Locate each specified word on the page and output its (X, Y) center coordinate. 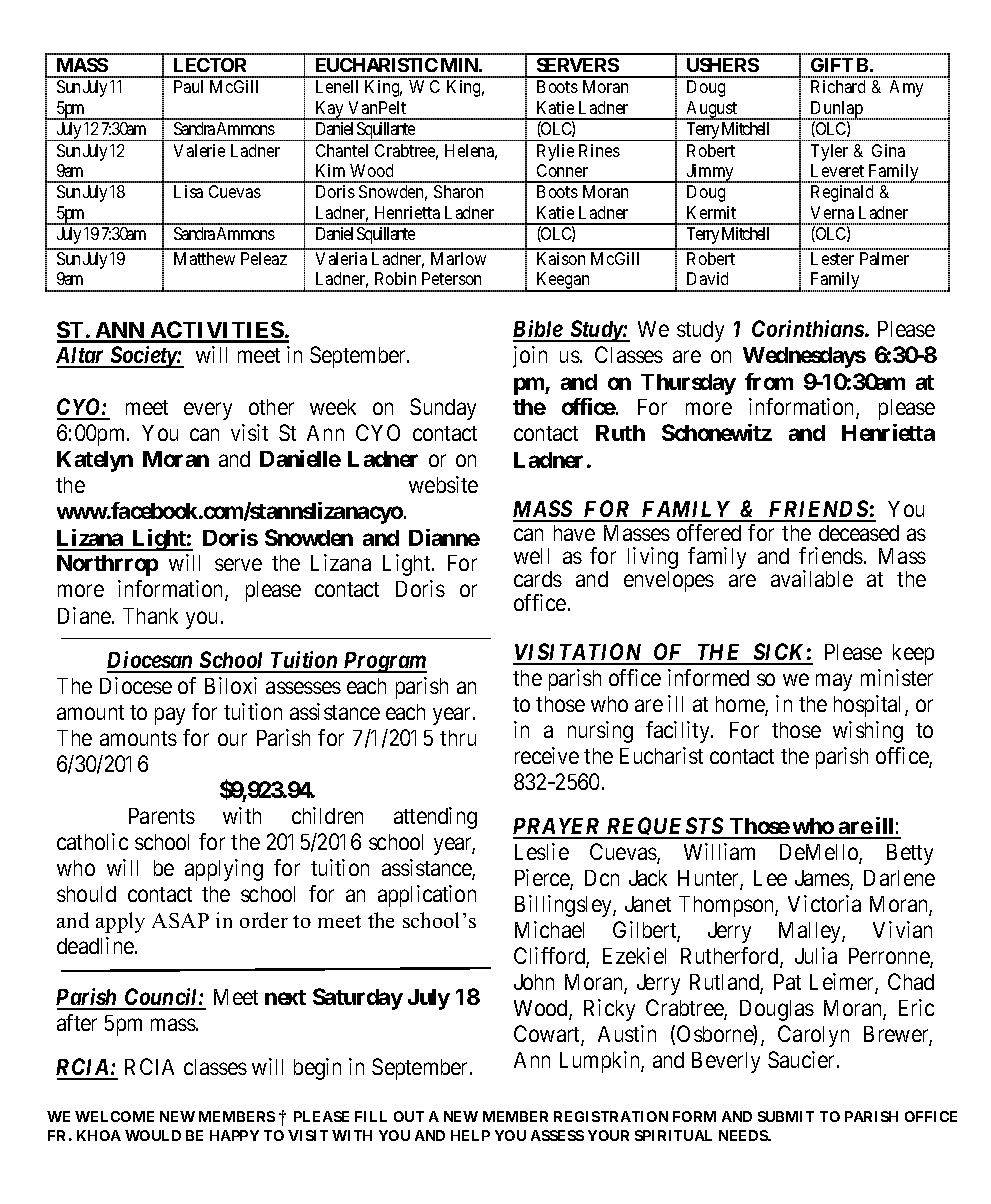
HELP (470, 1135)
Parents (162, 816)
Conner (562, 170)
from (769, 381)
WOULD (153, 1135)
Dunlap (837, 110)
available (812, 578)
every (208, 411)
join (530, 357)
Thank (150, 616)
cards (538, 579)
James (823, 879)
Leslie (542, 851)
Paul (188, 86)
